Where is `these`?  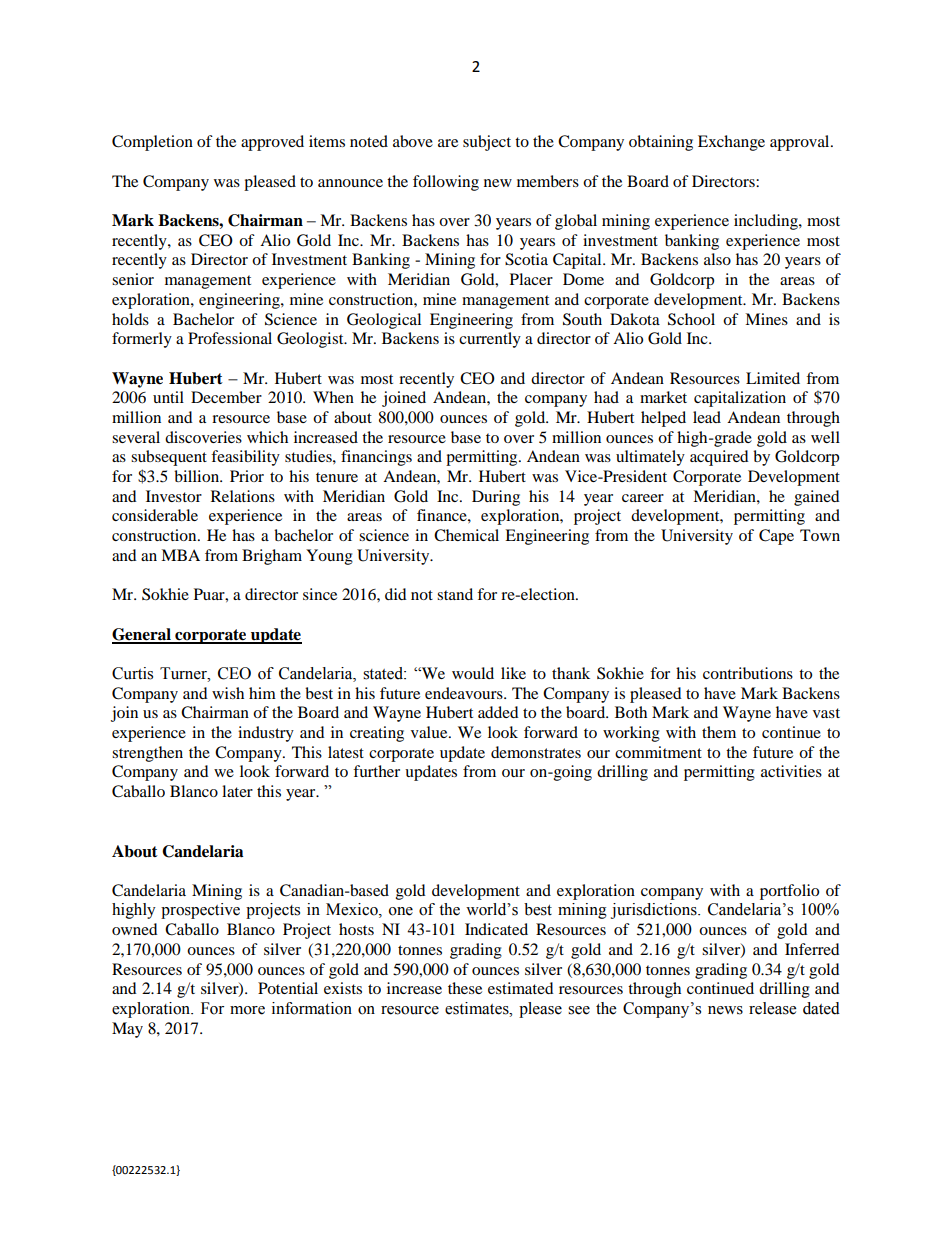
these is located at coordinates (465, 988).
